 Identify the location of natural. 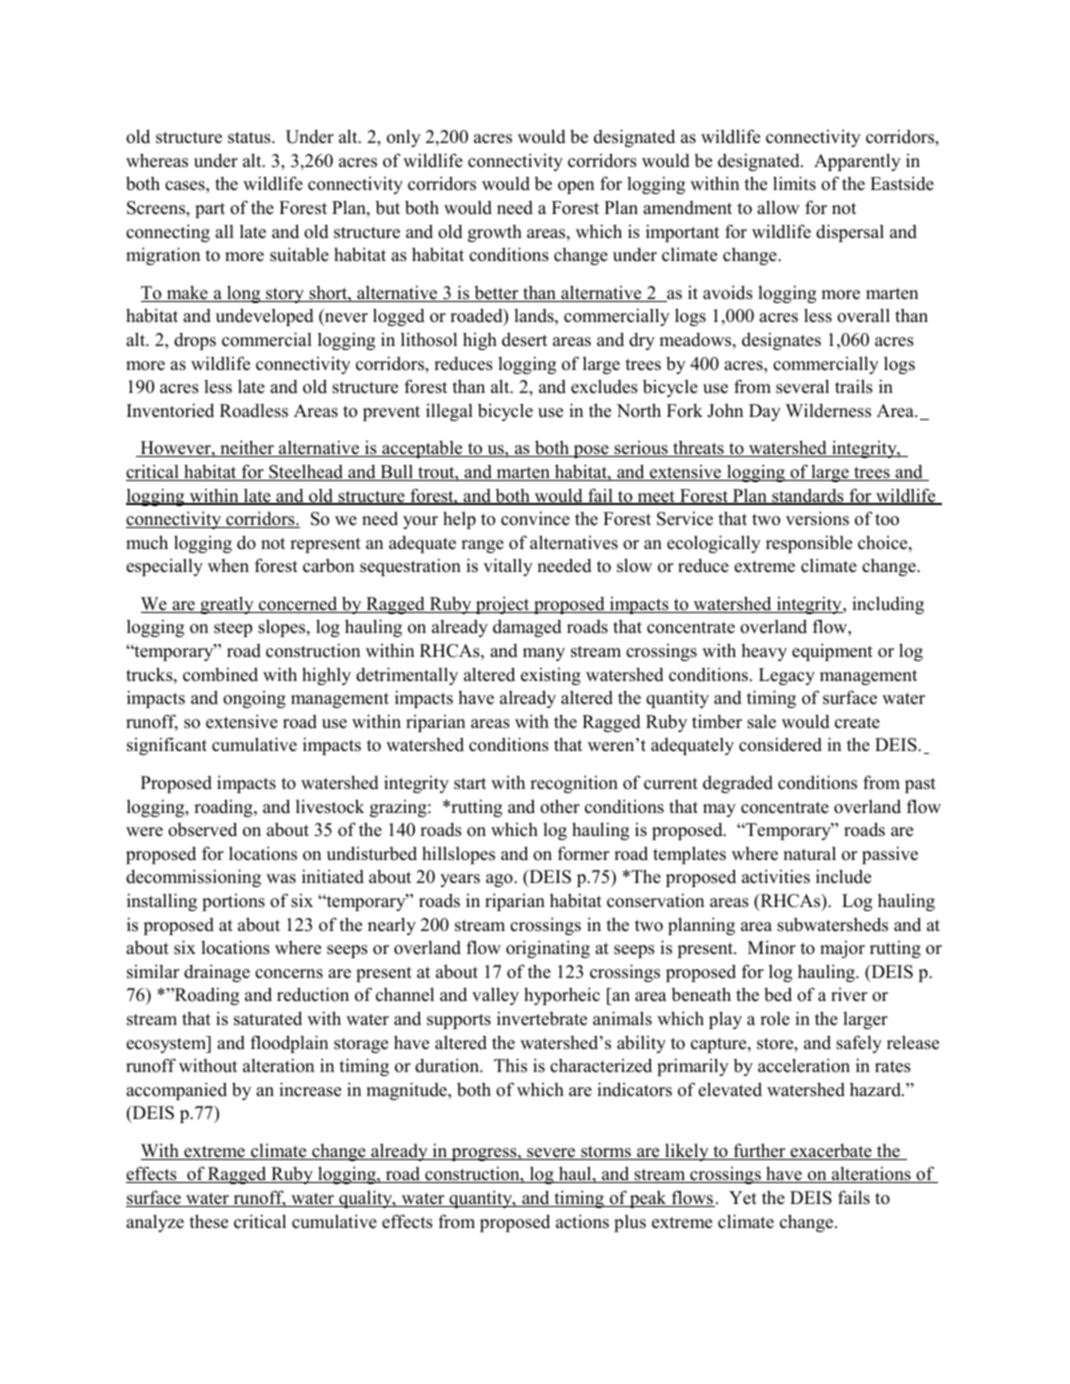
(809, 853).
